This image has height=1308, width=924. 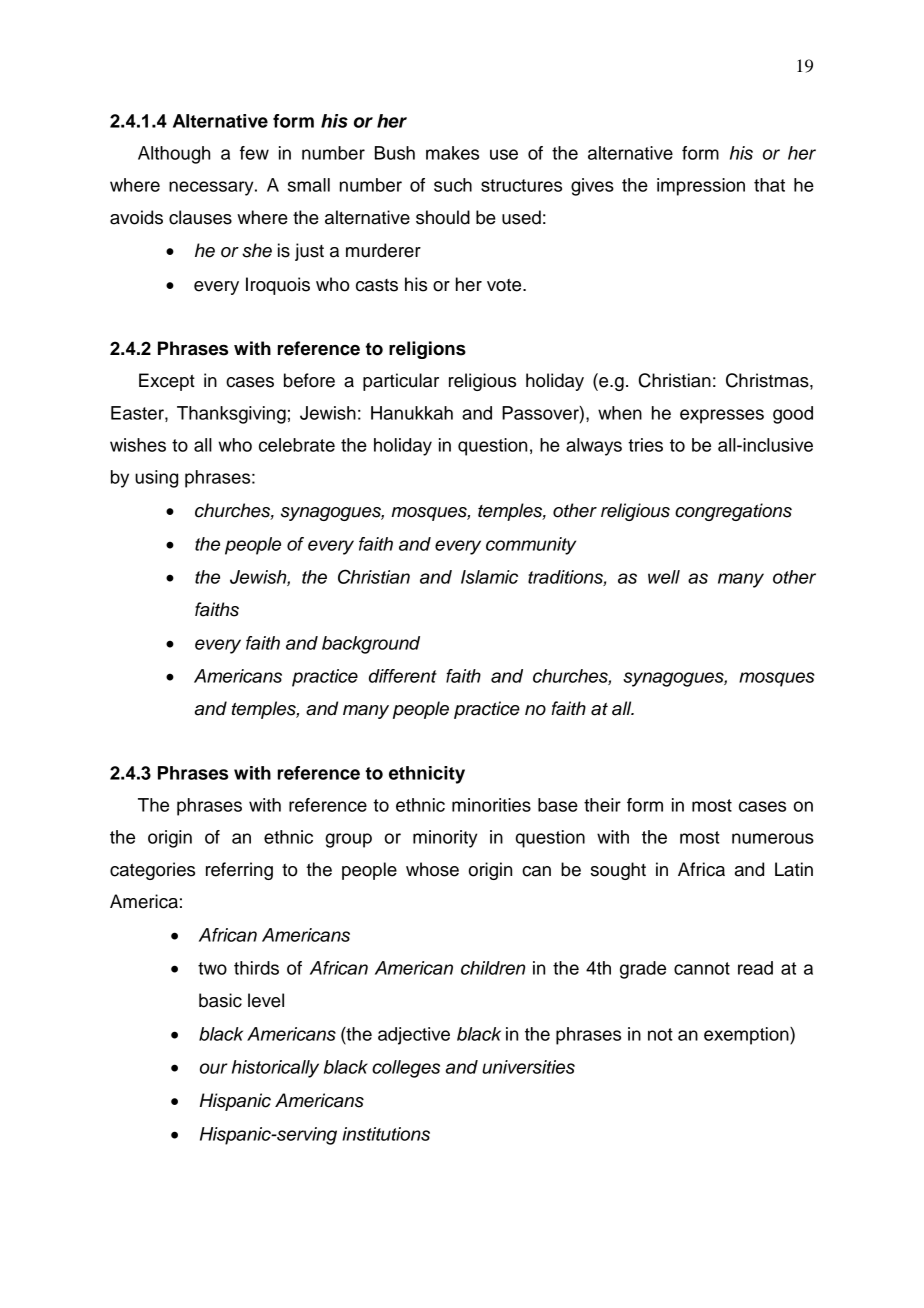 What do you see at coordinates (403, 676) in the image?
I see `different` at bounding box center [403, 676].
